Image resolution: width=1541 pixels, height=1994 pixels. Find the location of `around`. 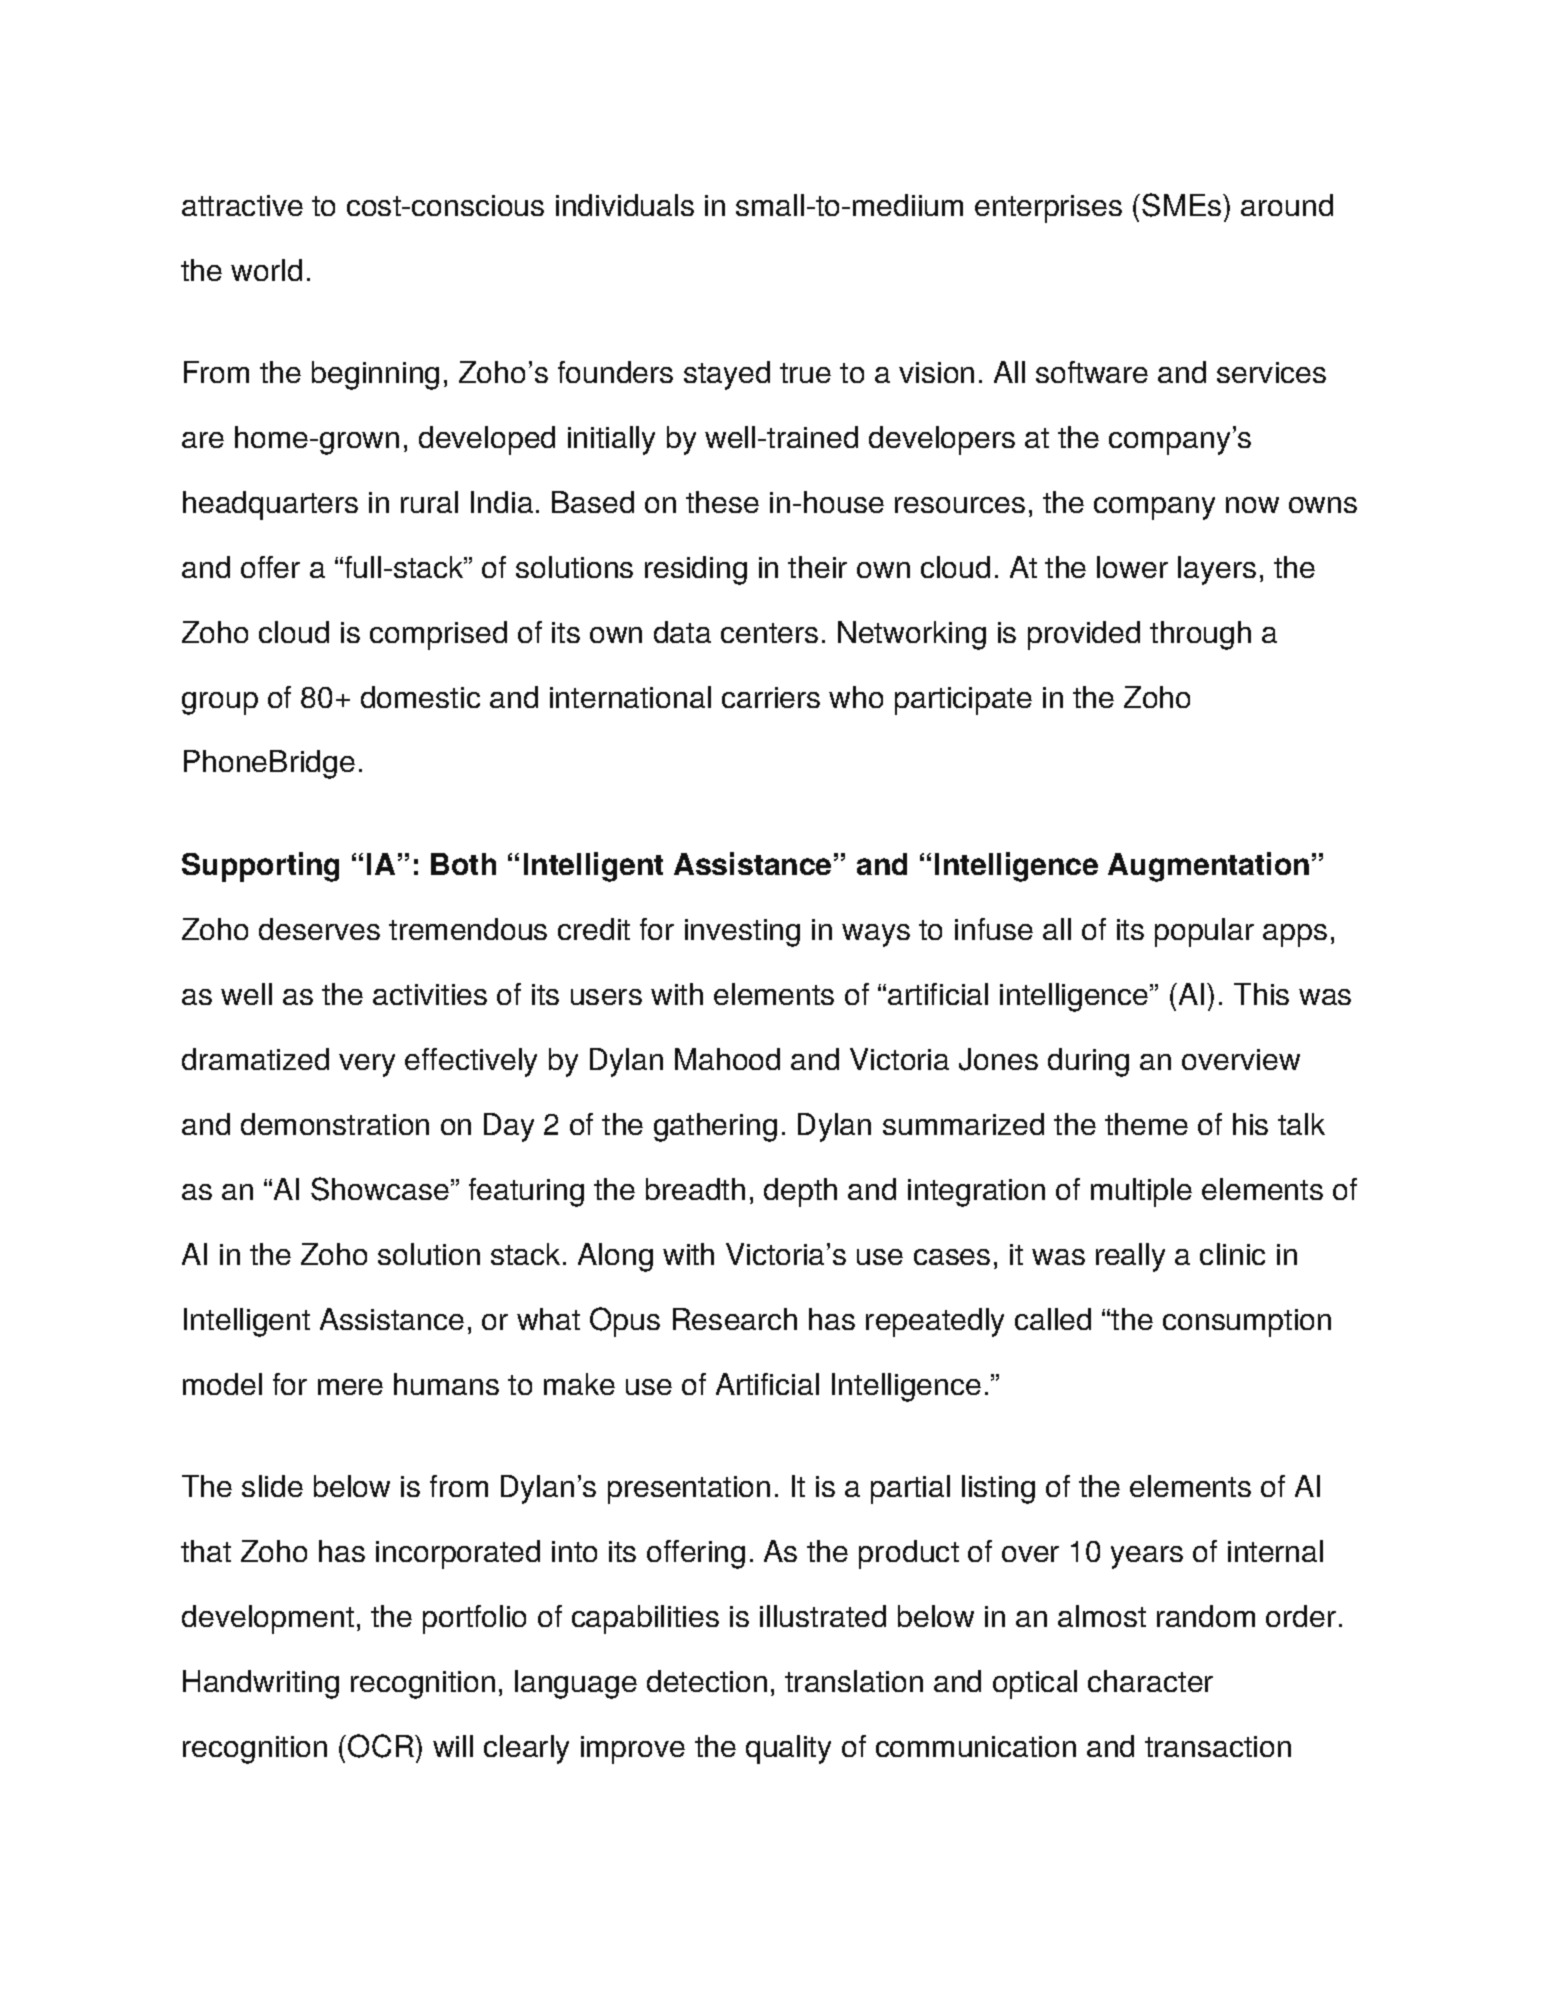

around is located at coordinates (1287, 205).
